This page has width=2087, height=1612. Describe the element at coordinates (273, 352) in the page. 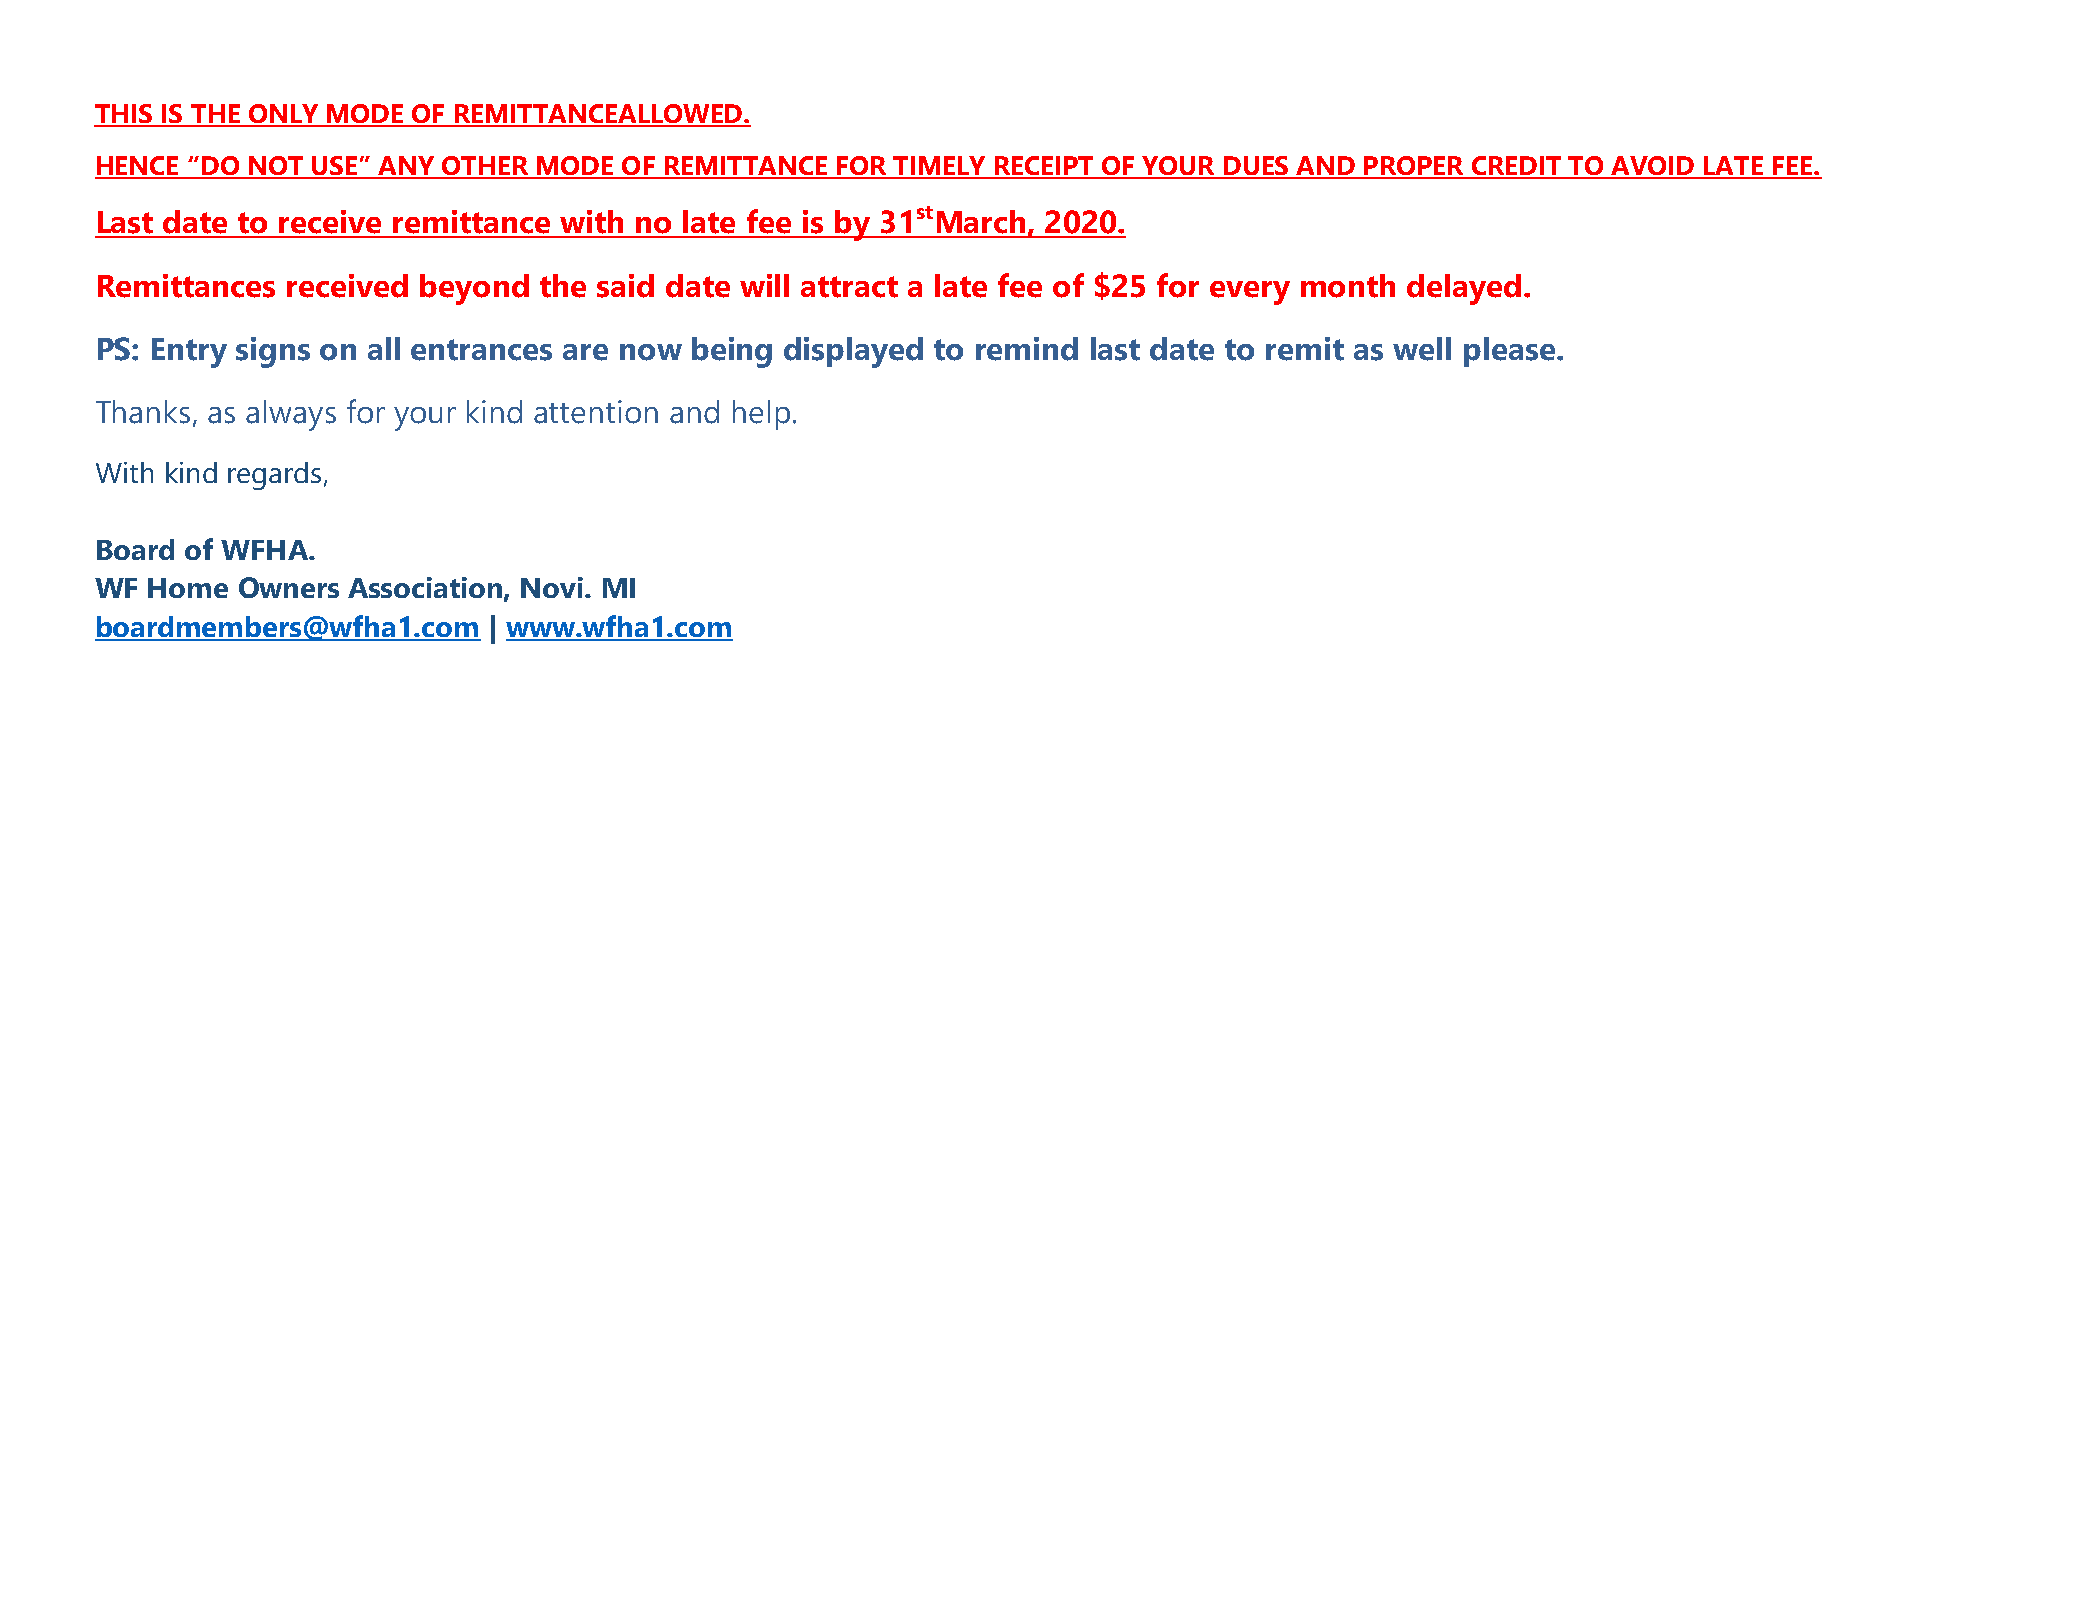

I see `signs` at that location.
